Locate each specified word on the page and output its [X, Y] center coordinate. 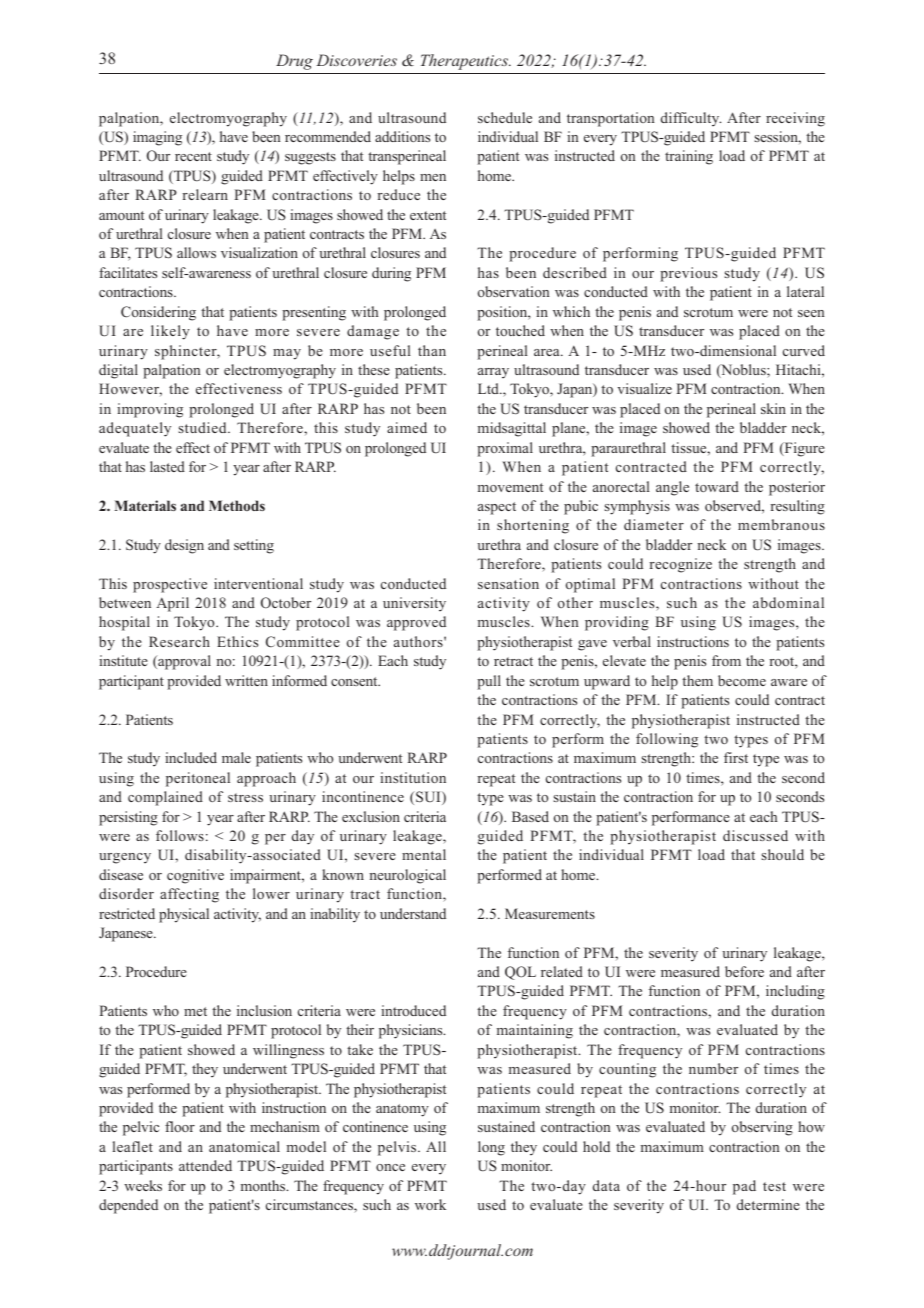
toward [717, 486]
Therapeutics [465, 62]
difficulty [691, 119]
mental [424, 854]
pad [744, 1187]
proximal [505, 449]
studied [203, 427]
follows [180, 835]
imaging [157, 138]
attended [205, 1165]
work [430, 1204]
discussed [755, 835]
